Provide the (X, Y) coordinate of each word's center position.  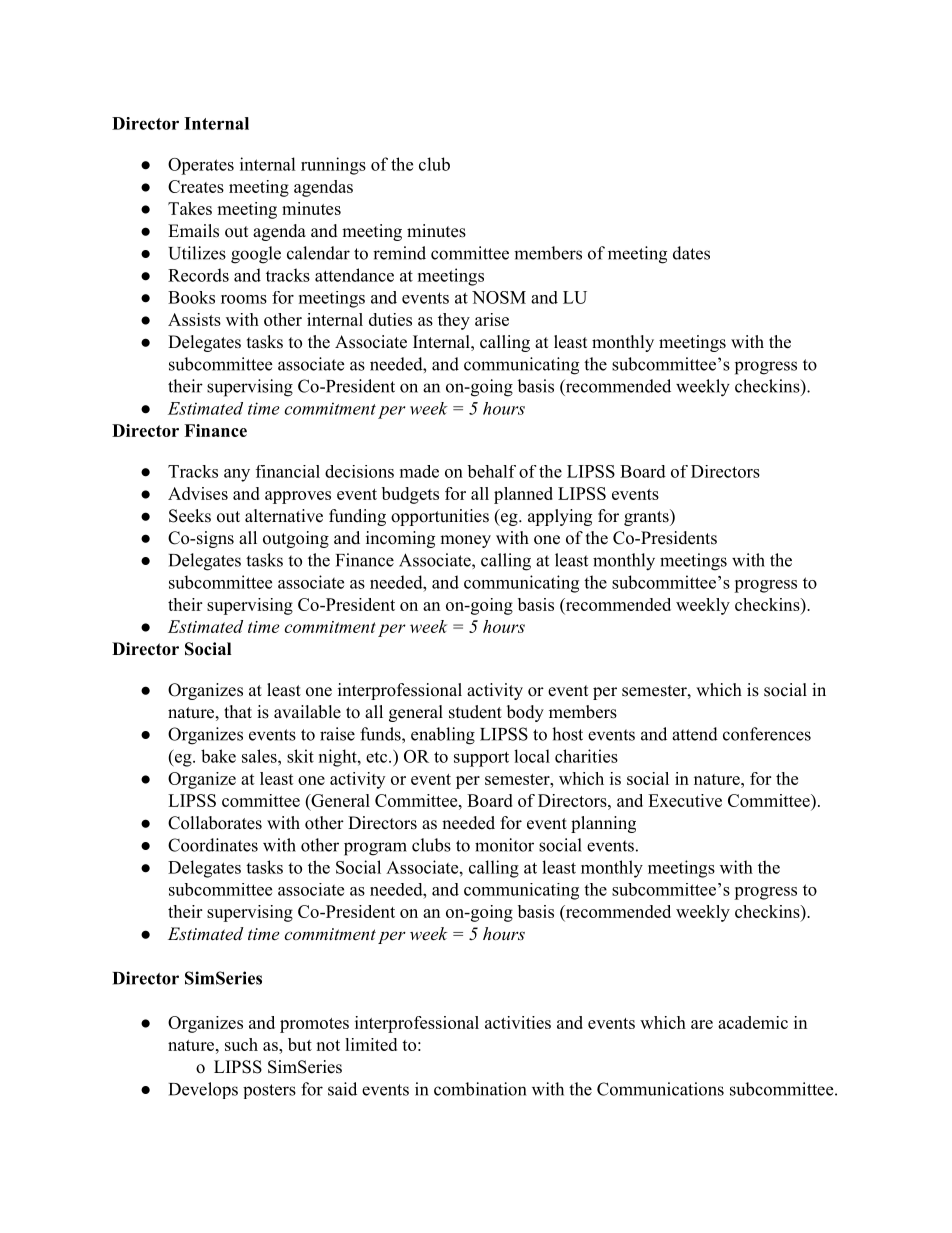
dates (691, 253)
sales (260, 756)
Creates (196, 186)
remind (399, 253)
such (241, 1044)
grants (647, 517)
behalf (491, 471)
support (481, 759)
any (237, 475)
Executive (685, 800)
